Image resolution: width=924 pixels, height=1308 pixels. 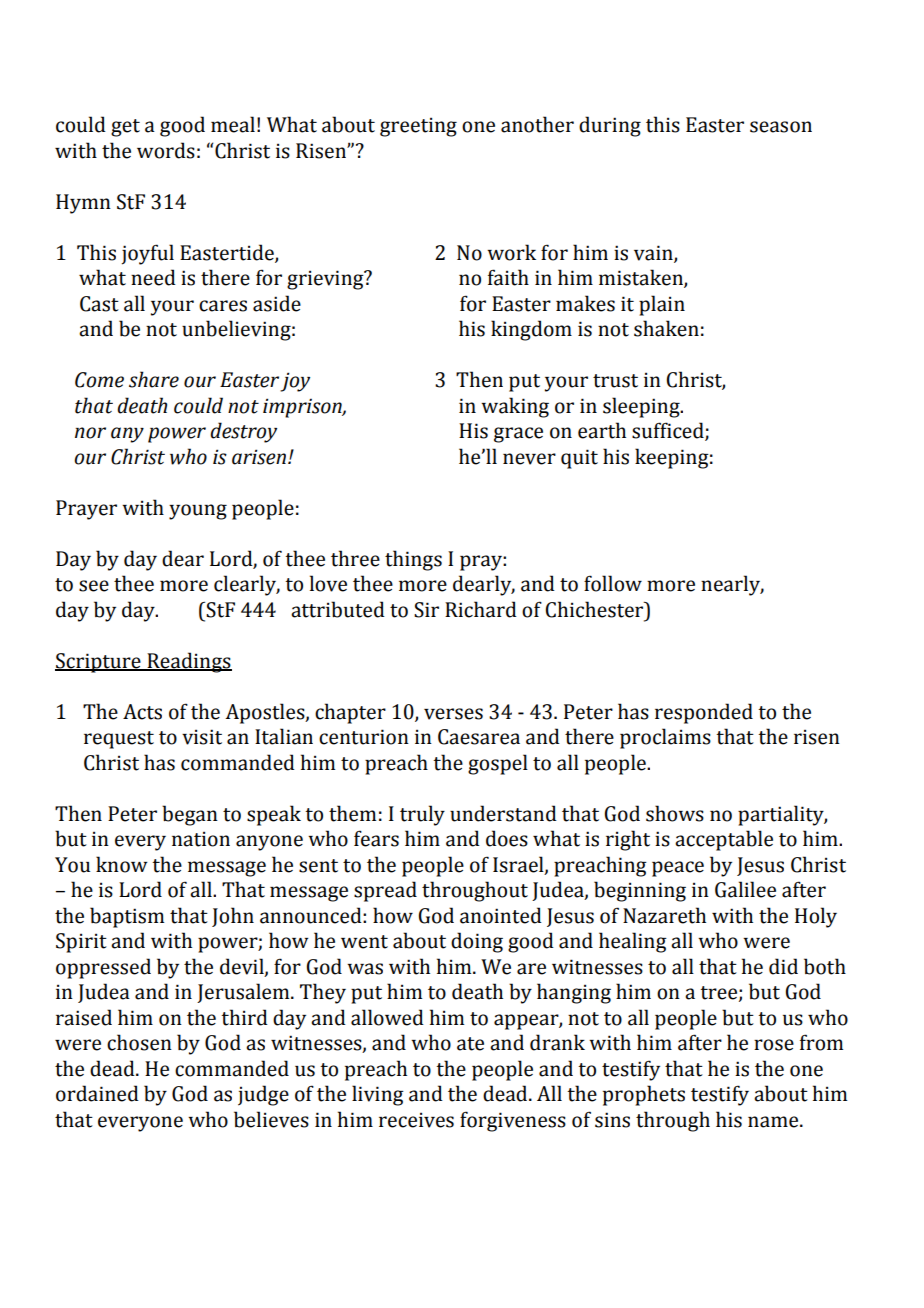 I want to click on shows, so click(x=675, y=813).
